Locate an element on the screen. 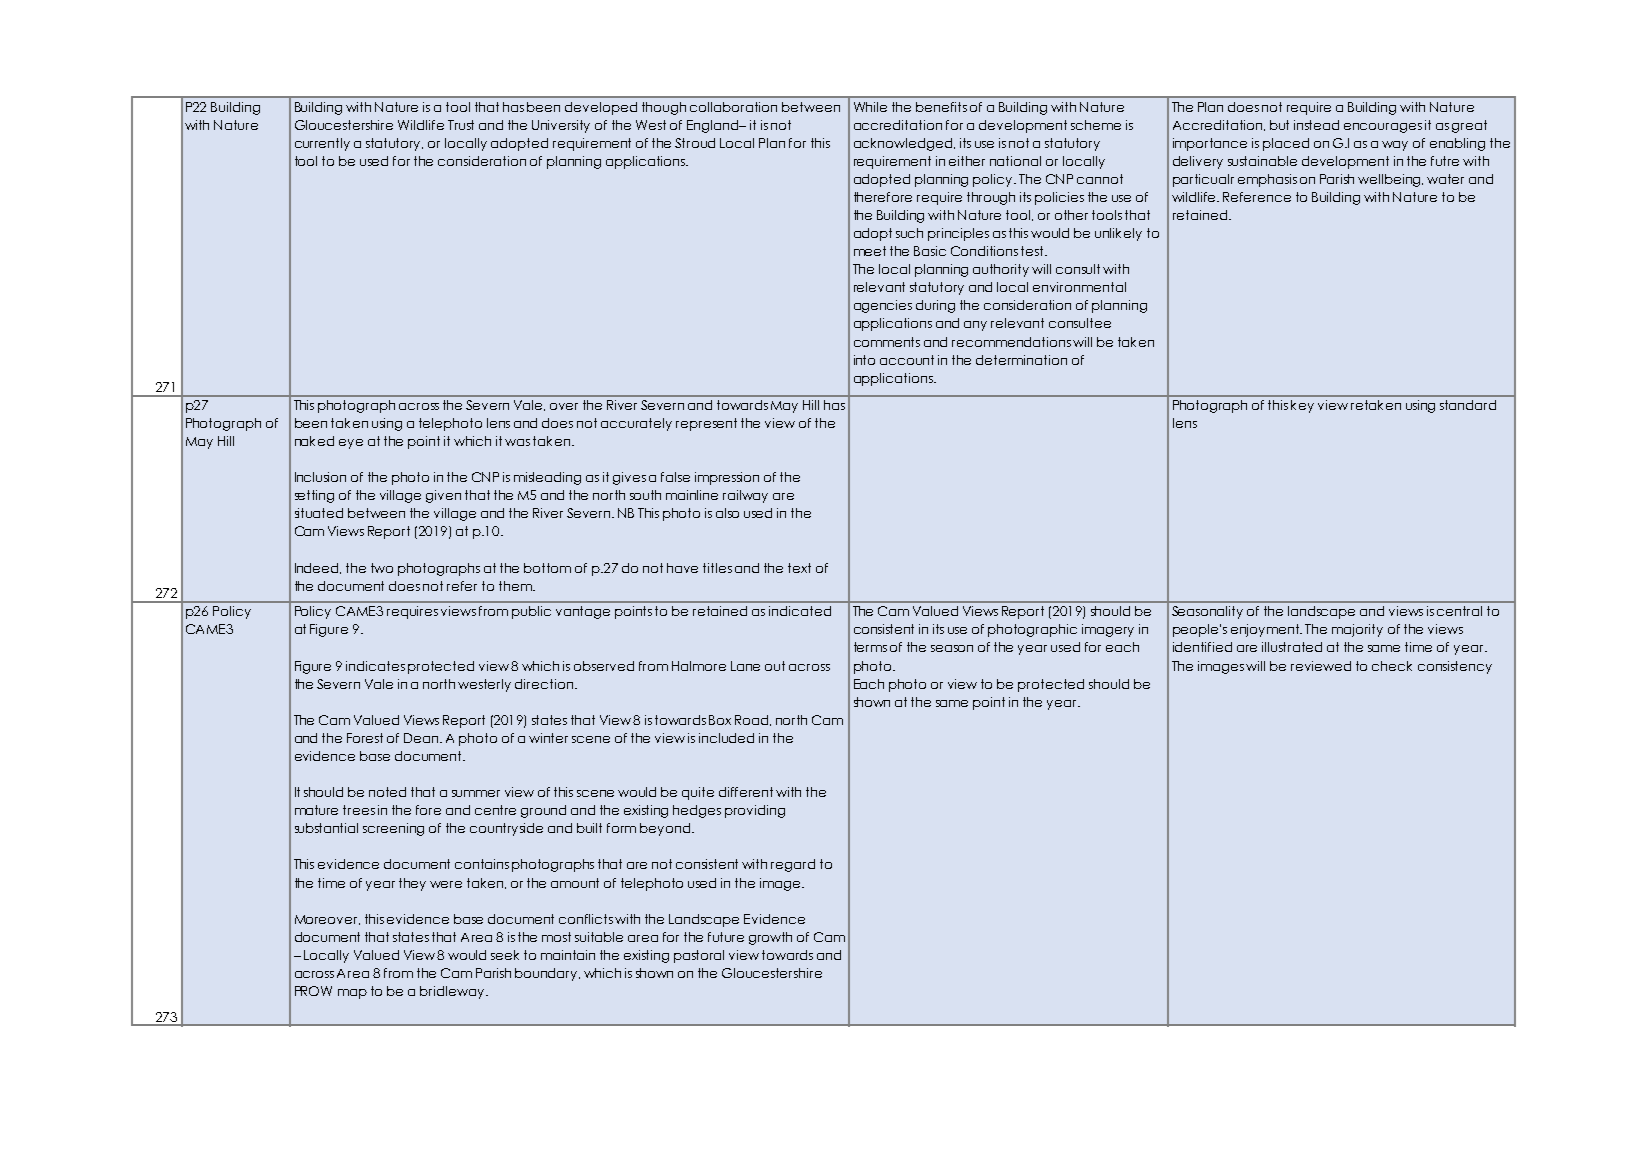 The width and height of the screenshot is (1626, 1150). instead is located at coordinates (1316, 125).
